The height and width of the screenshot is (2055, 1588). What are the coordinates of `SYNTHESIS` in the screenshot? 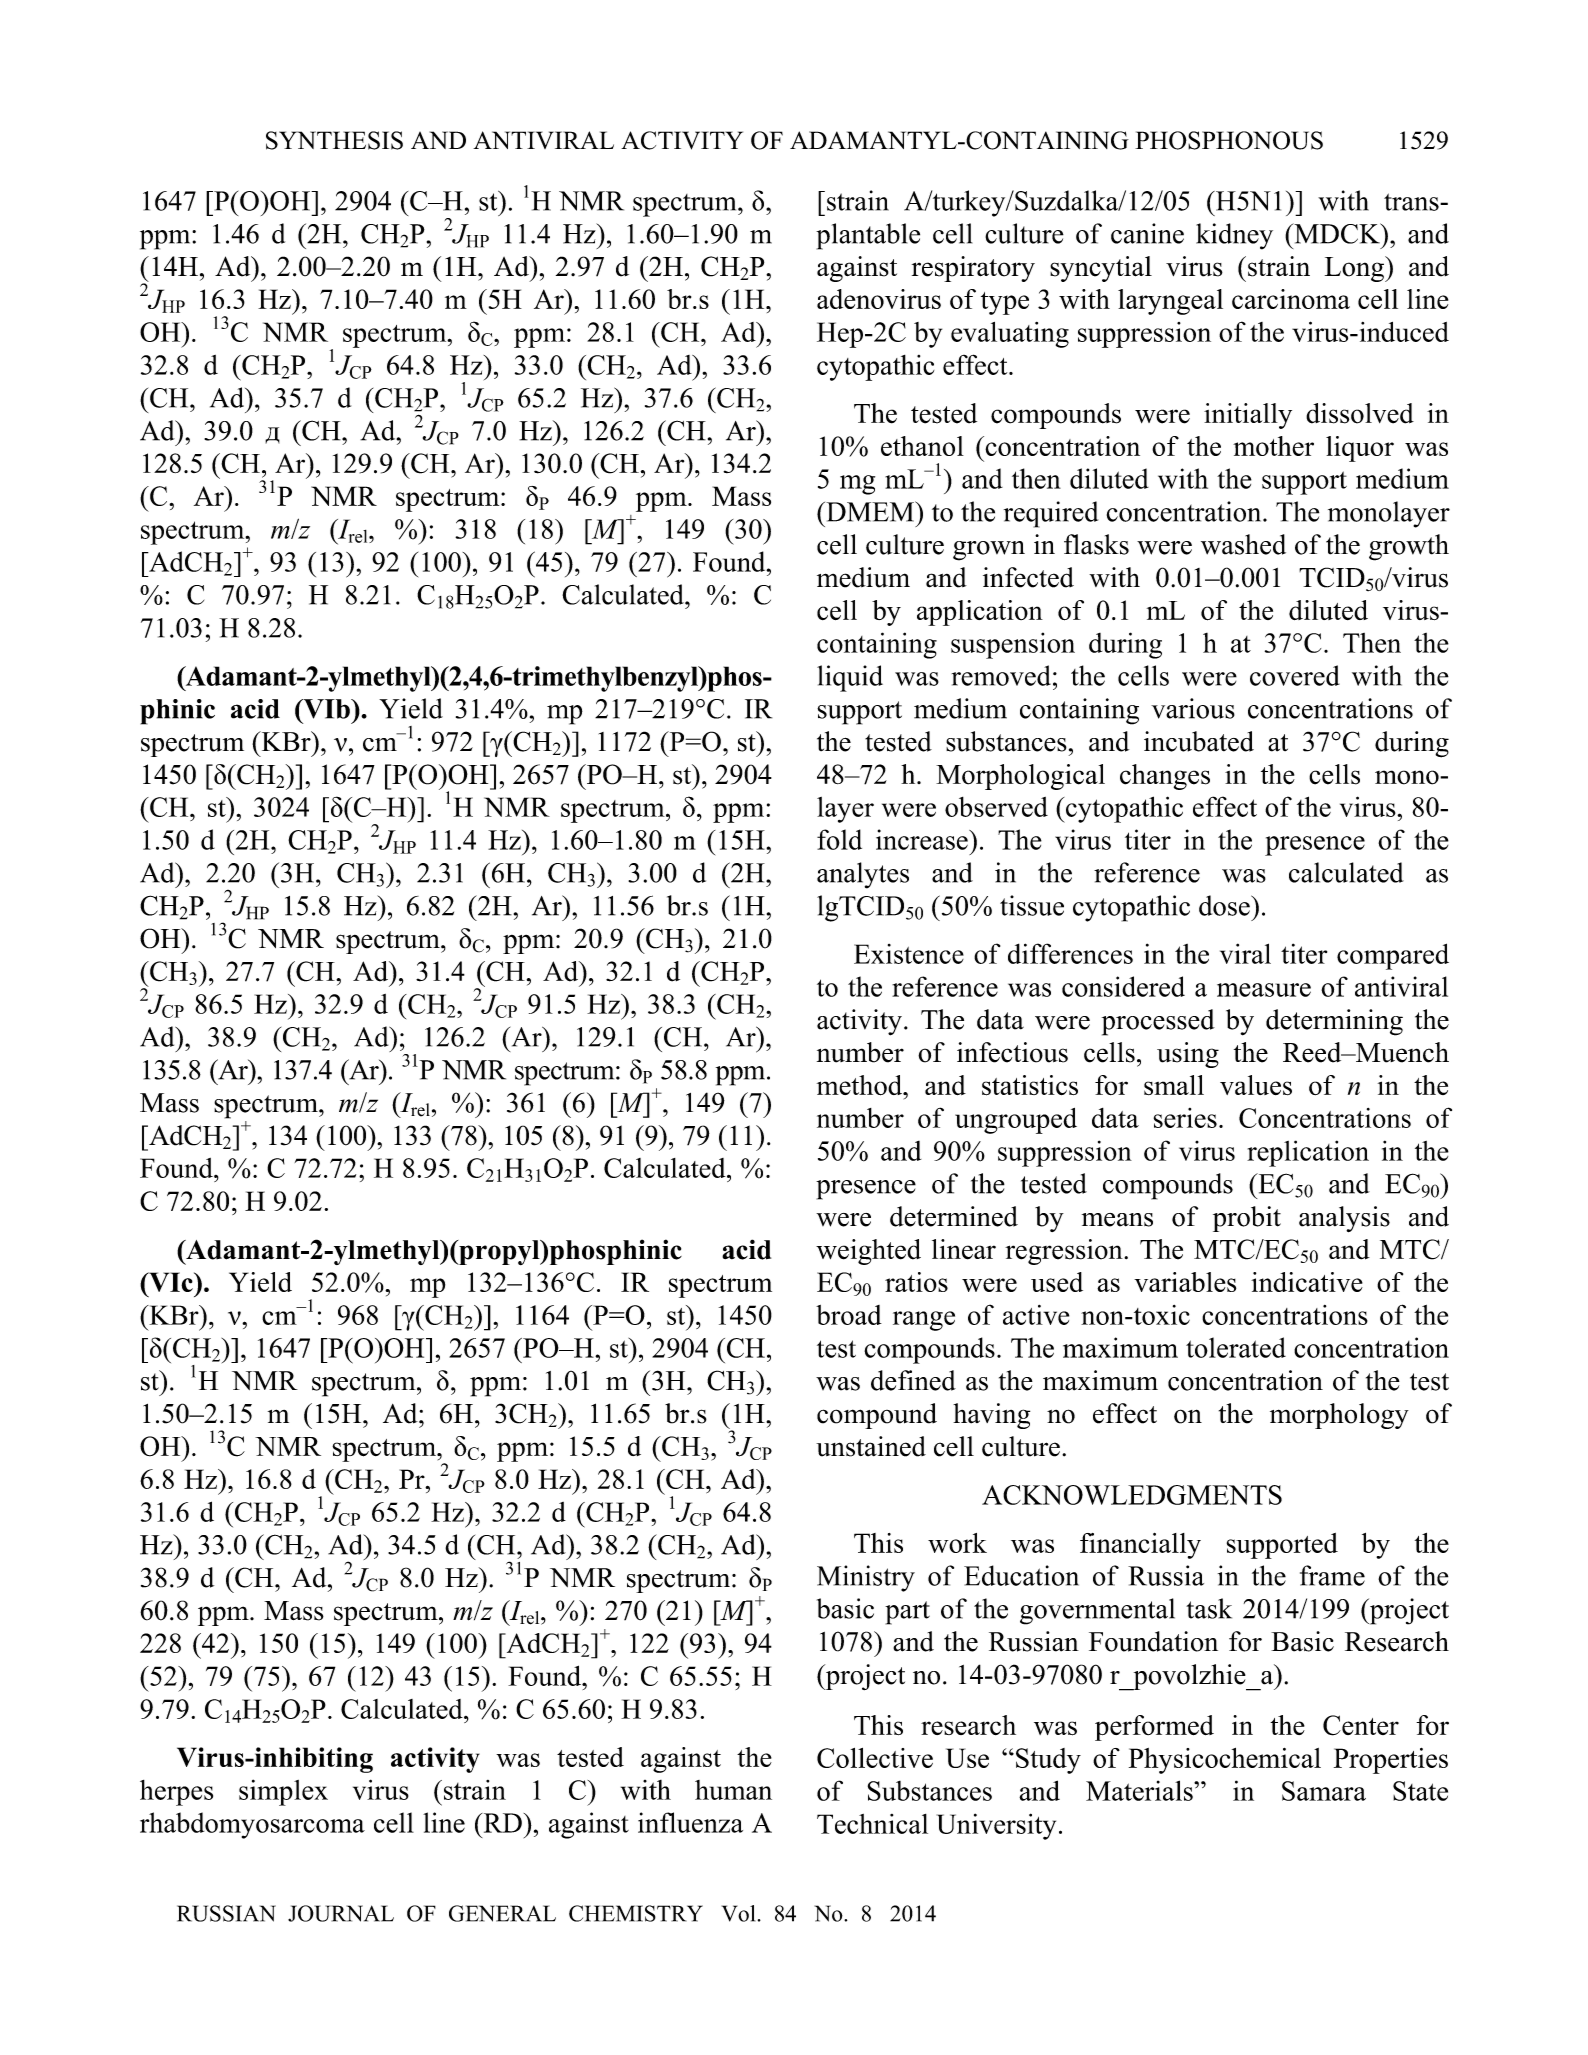 It's located at (334, 140).
